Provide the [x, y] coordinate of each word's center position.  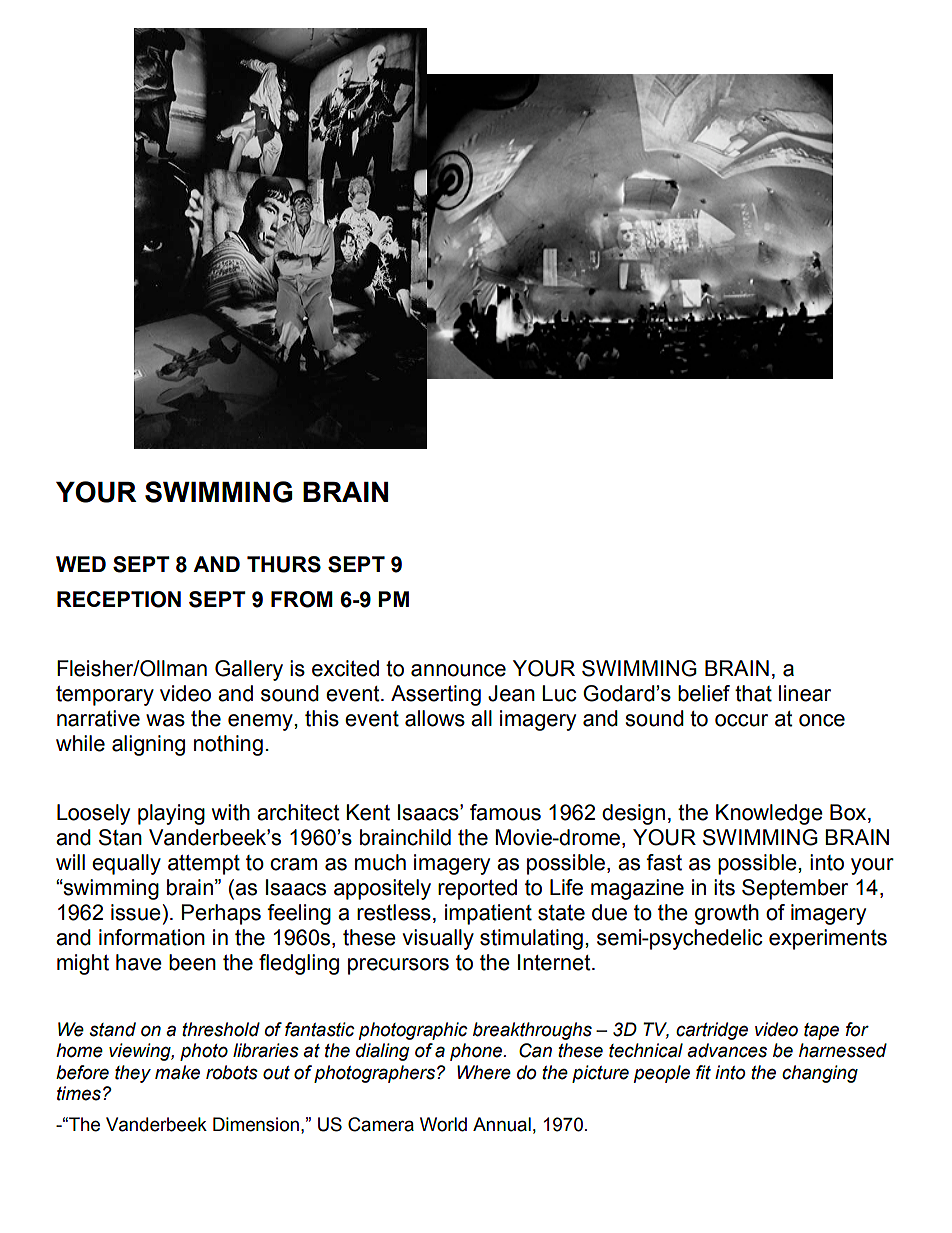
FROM [302, 599]
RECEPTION [119, 599]
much [380, 862]
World [443, 1124]
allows [435, 718]
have [139, 962]
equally [126, 864]
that [753, 693]
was [165, 720]
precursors [398, 966]
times [79, 1093]
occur [741, 720]
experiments [828, 939]
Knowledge [769, 814]
